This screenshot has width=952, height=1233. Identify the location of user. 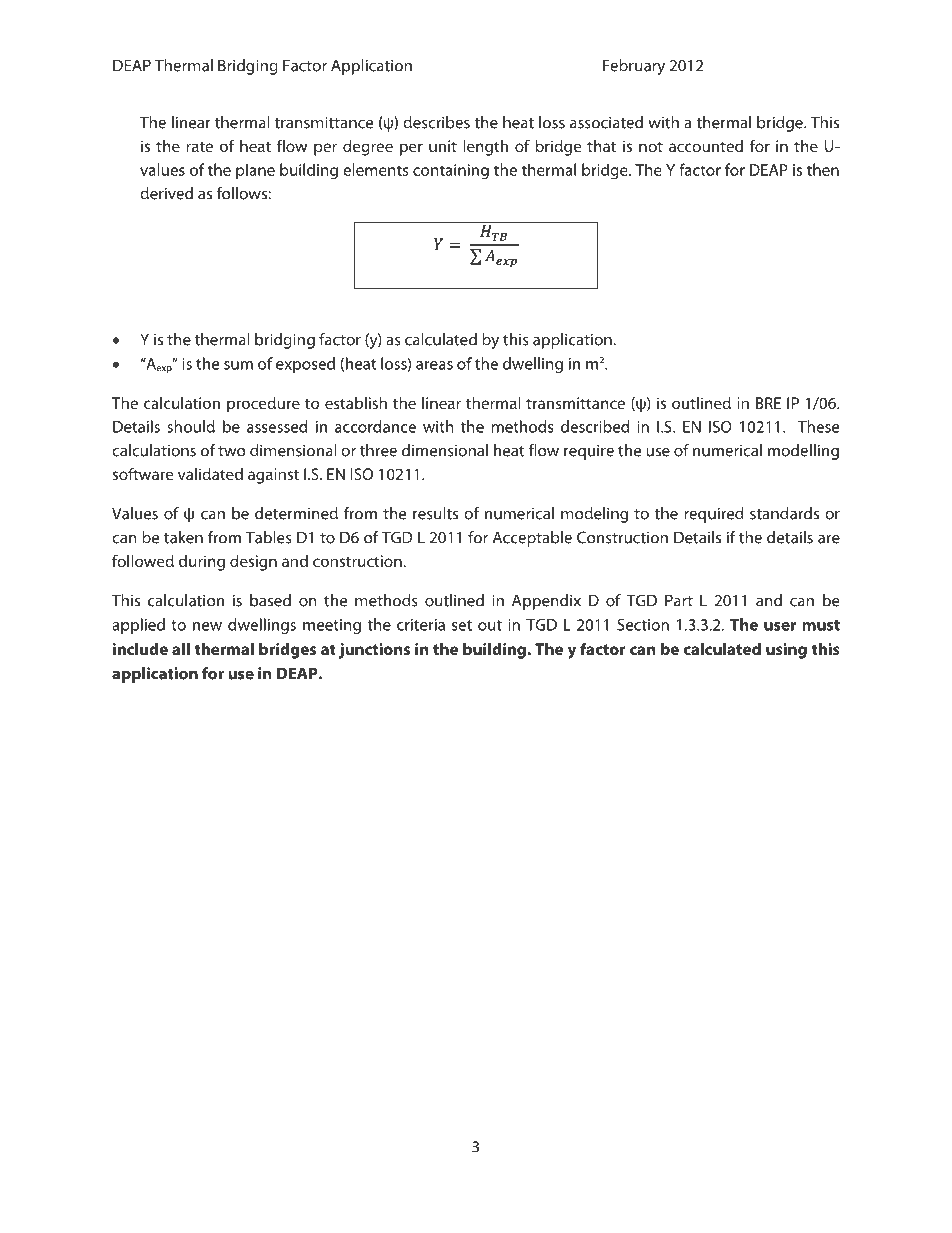
(780, 626).
